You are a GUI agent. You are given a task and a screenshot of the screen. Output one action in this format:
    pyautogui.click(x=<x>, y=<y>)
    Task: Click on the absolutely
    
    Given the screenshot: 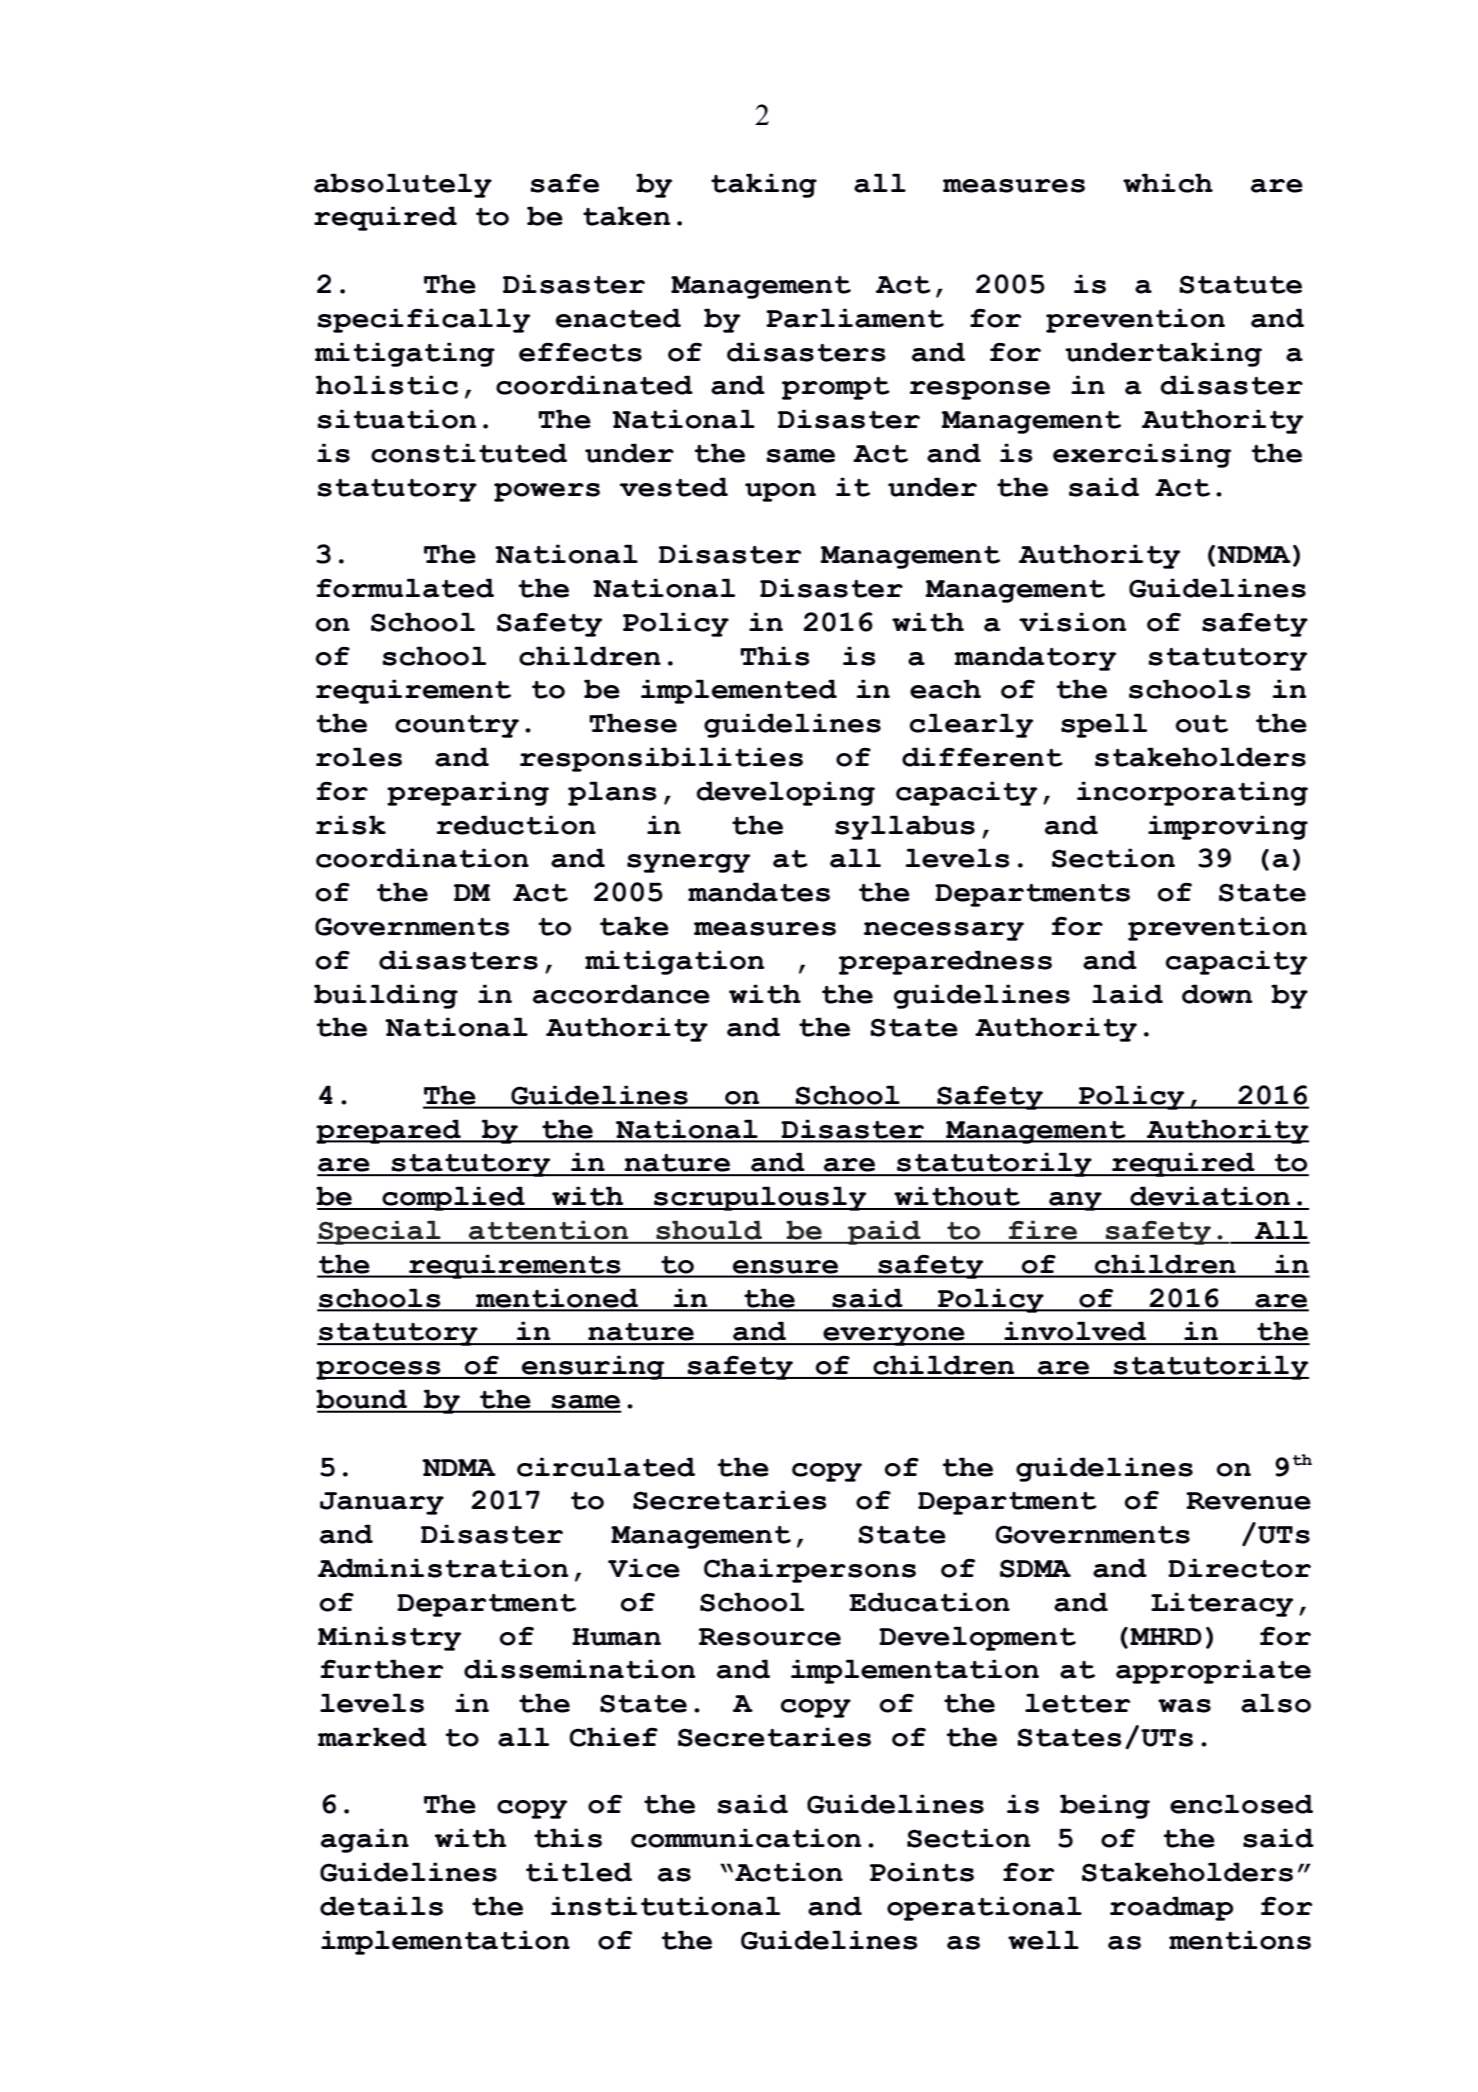 What is the action you would take?
    pyautogui.click(x=403, y=185)
